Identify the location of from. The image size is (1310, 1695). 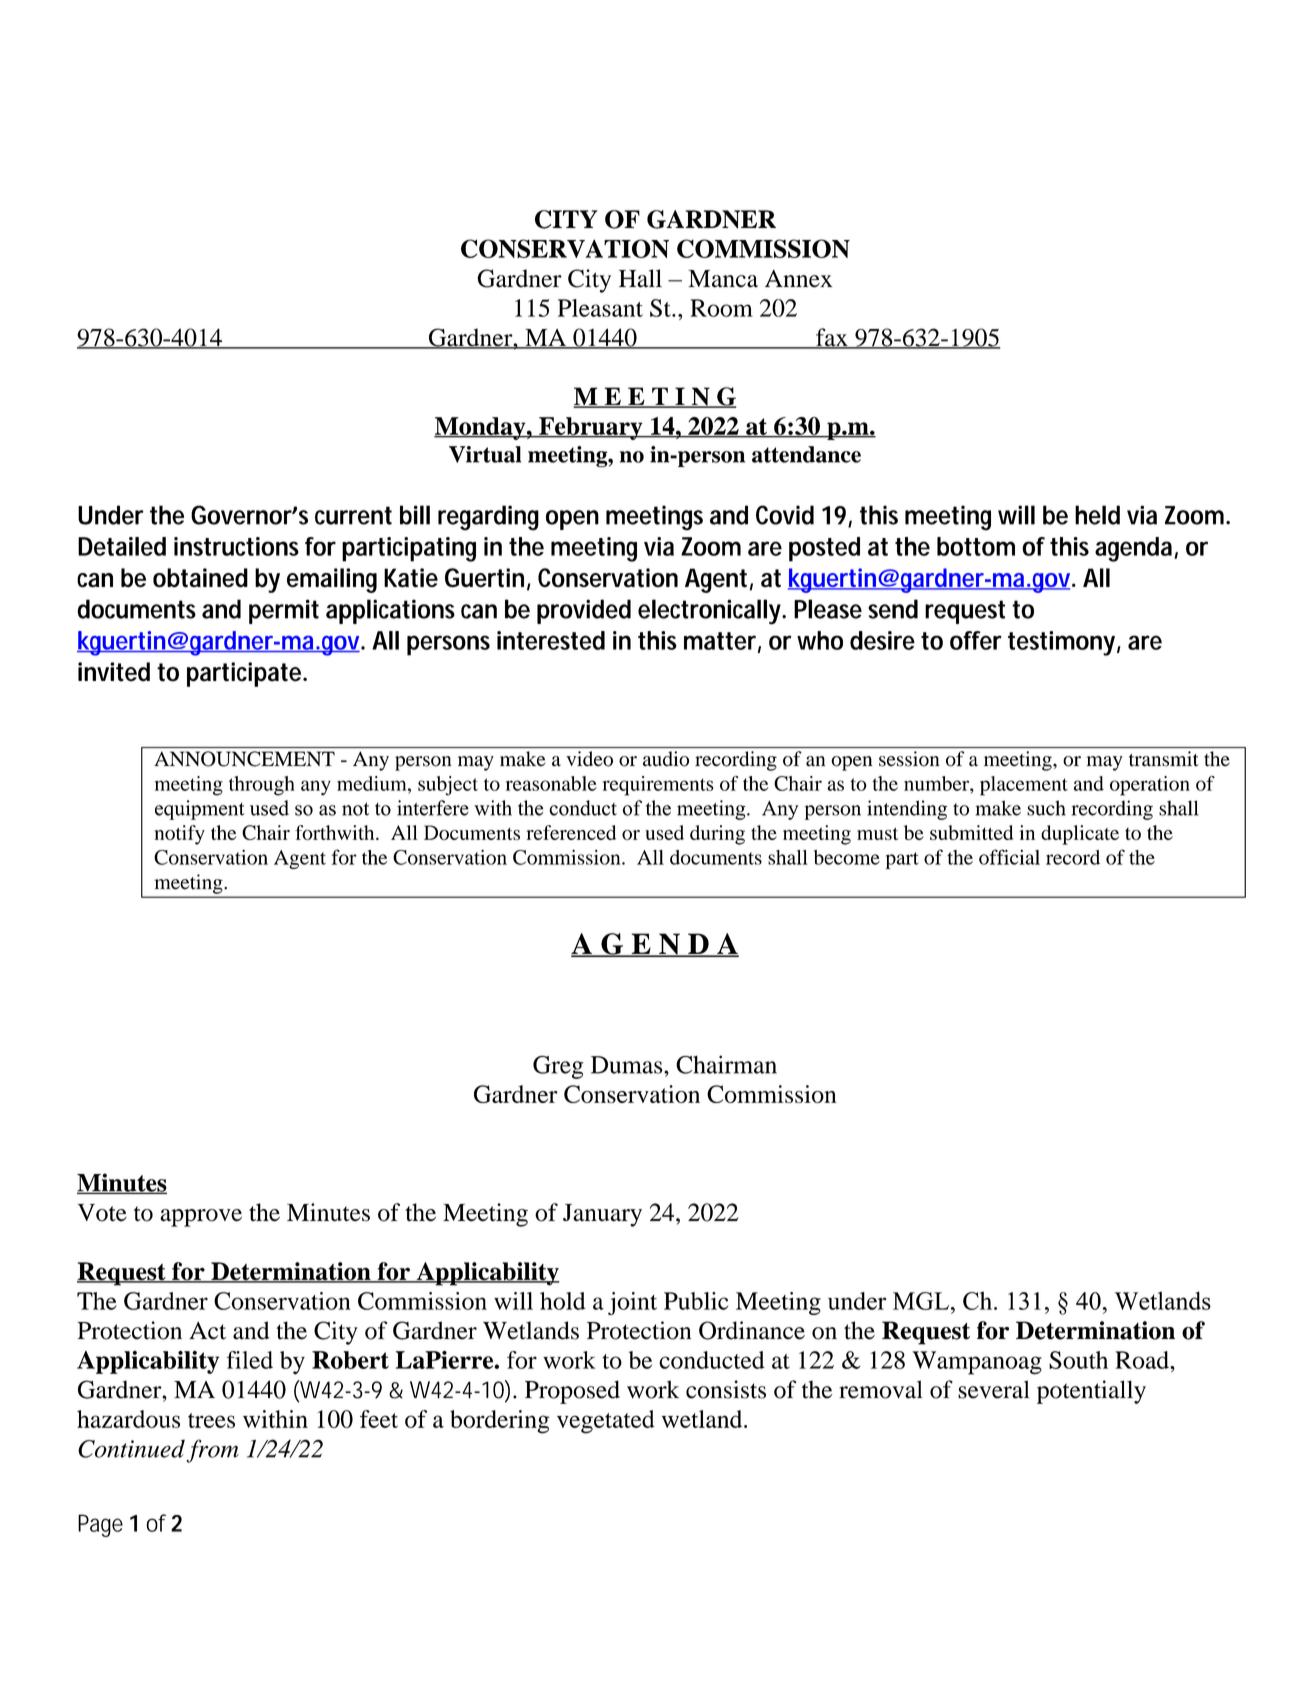
(212, 1451).
